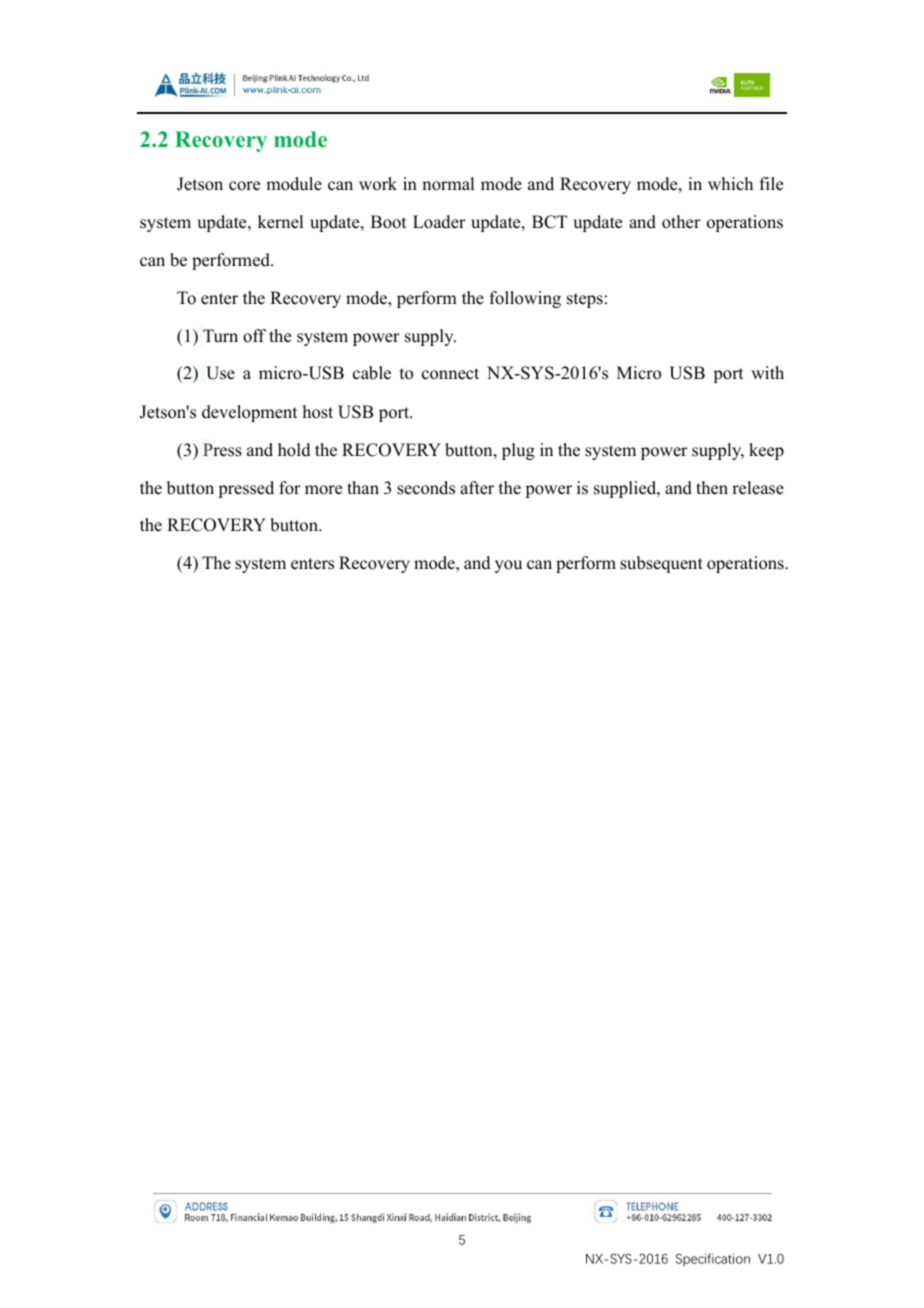 Image resolution: width=924 pixels, height=1308 pixels. I want to click on after, so click(477, 488).
